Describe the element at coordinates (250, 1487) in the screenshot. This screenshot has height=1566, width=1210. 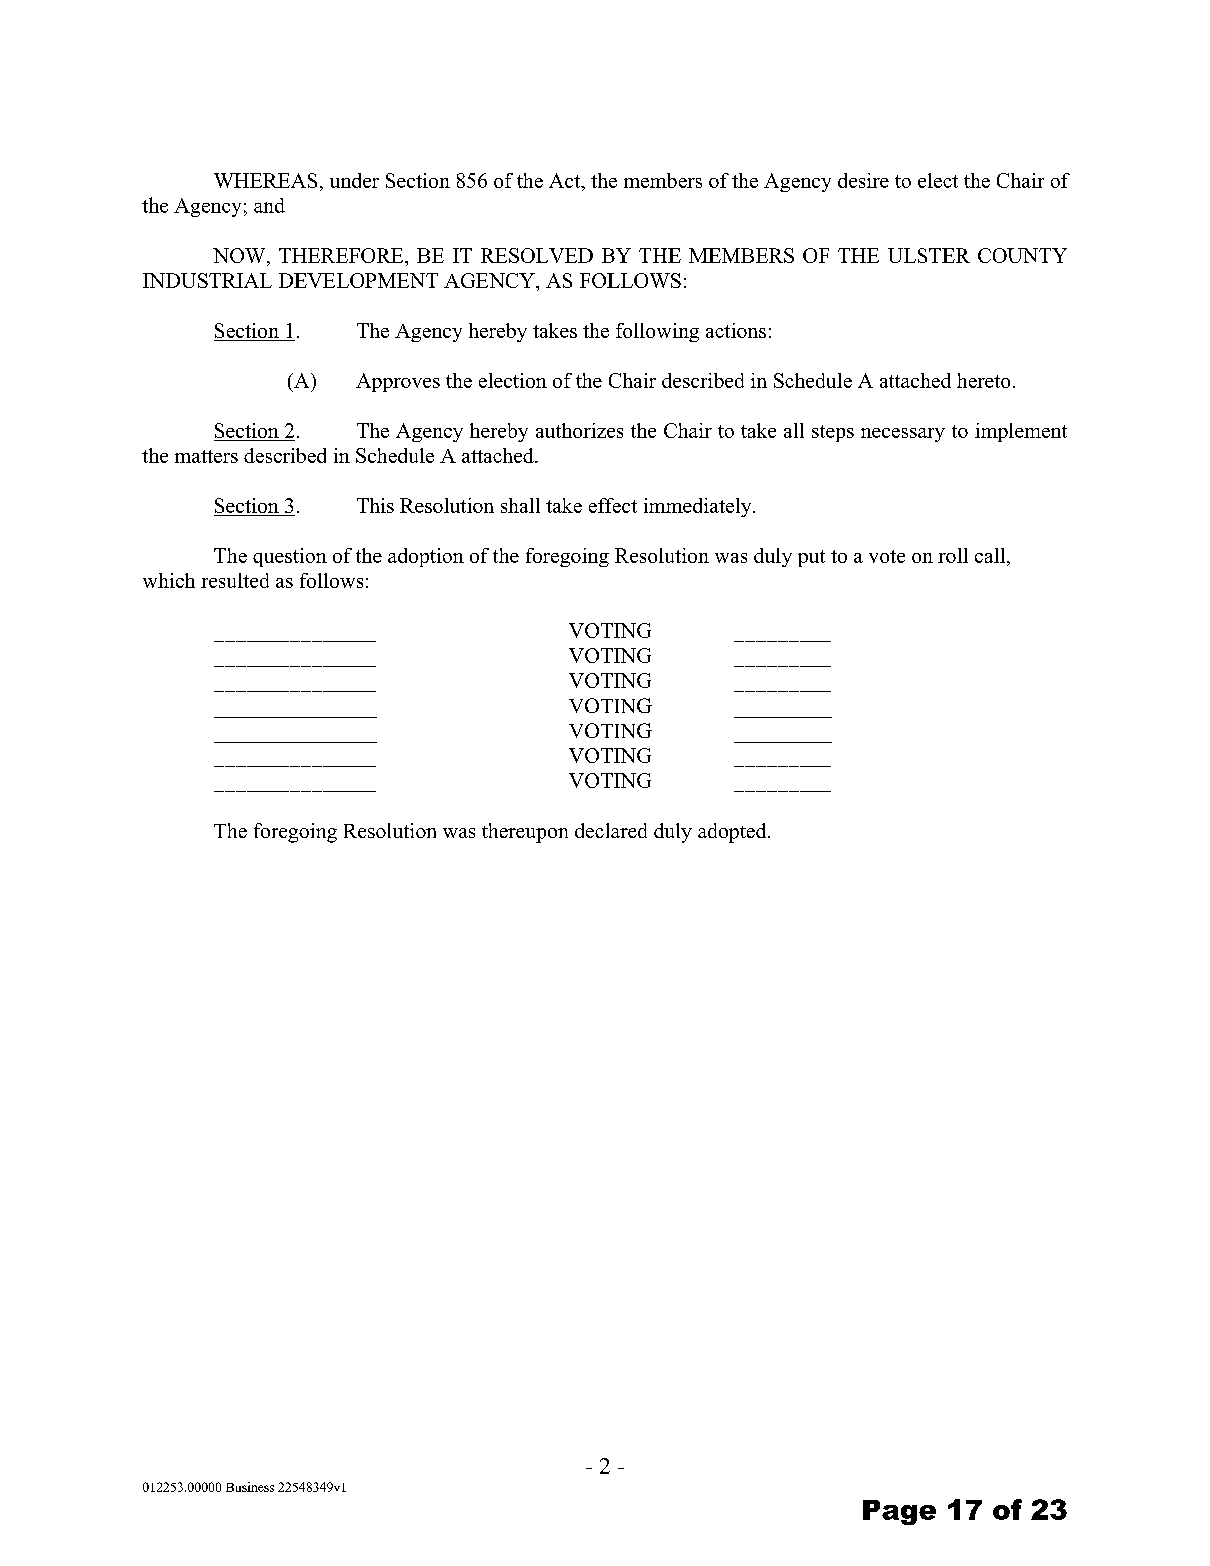
I see `Business` at that location.
